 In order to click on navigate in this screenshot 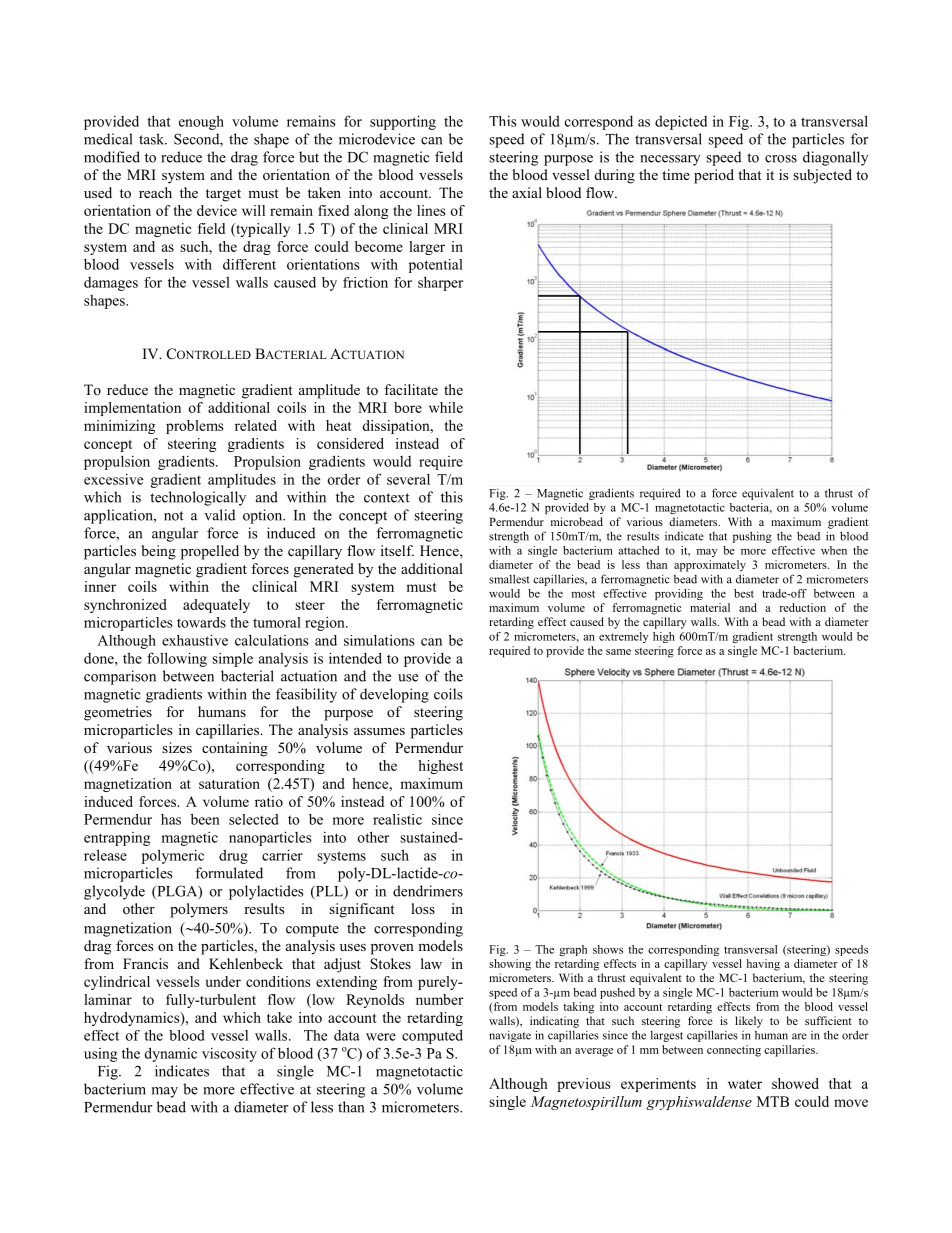, I will do `click(510, 1036)`.
